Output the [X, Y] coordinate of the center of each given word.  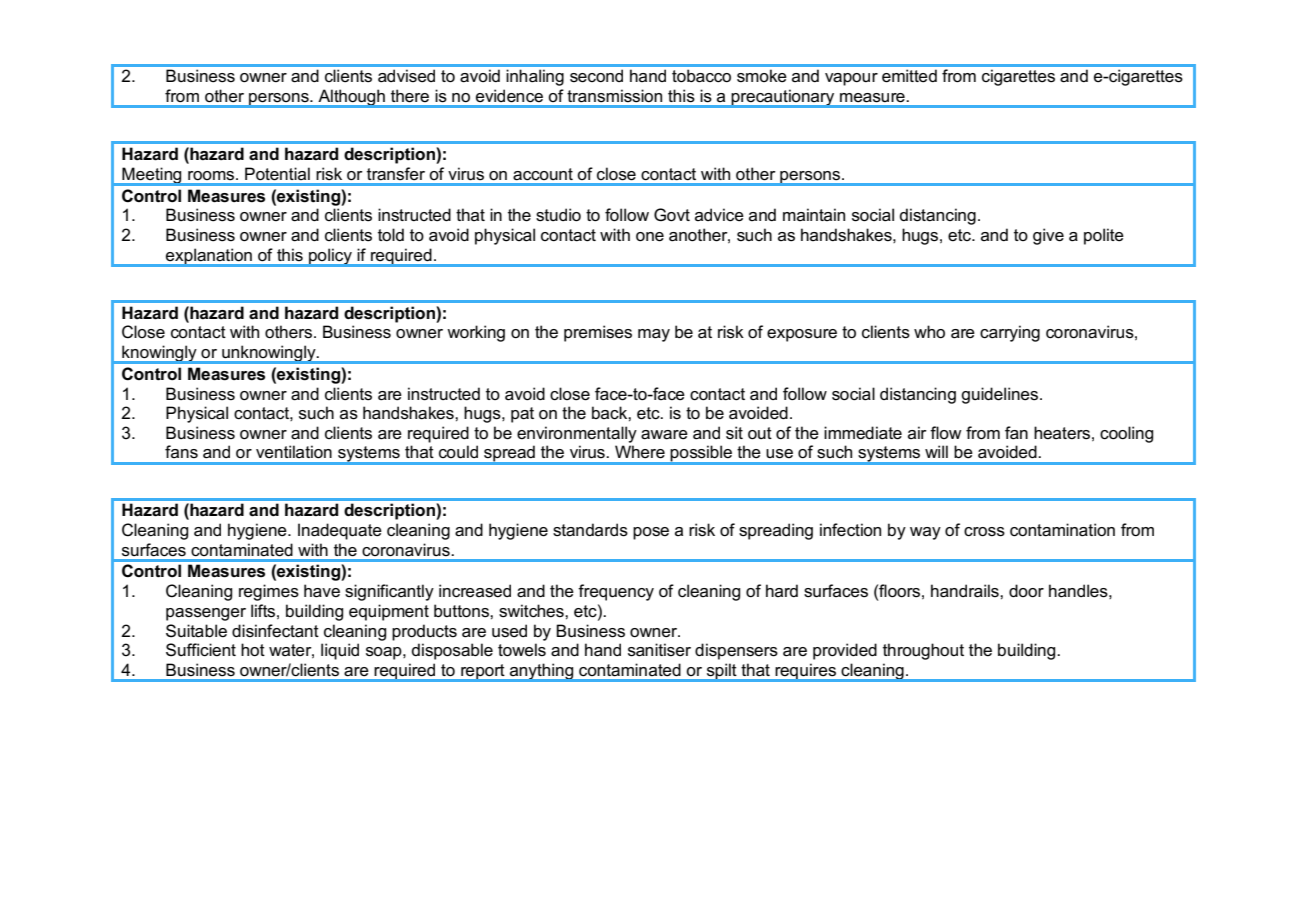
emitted [909, 76]
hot [253, 650]
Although [351, 98]
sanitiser [659, 650]
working [476, 333]
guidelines [999, 395]
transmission [615, 96]
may [654, 335]
